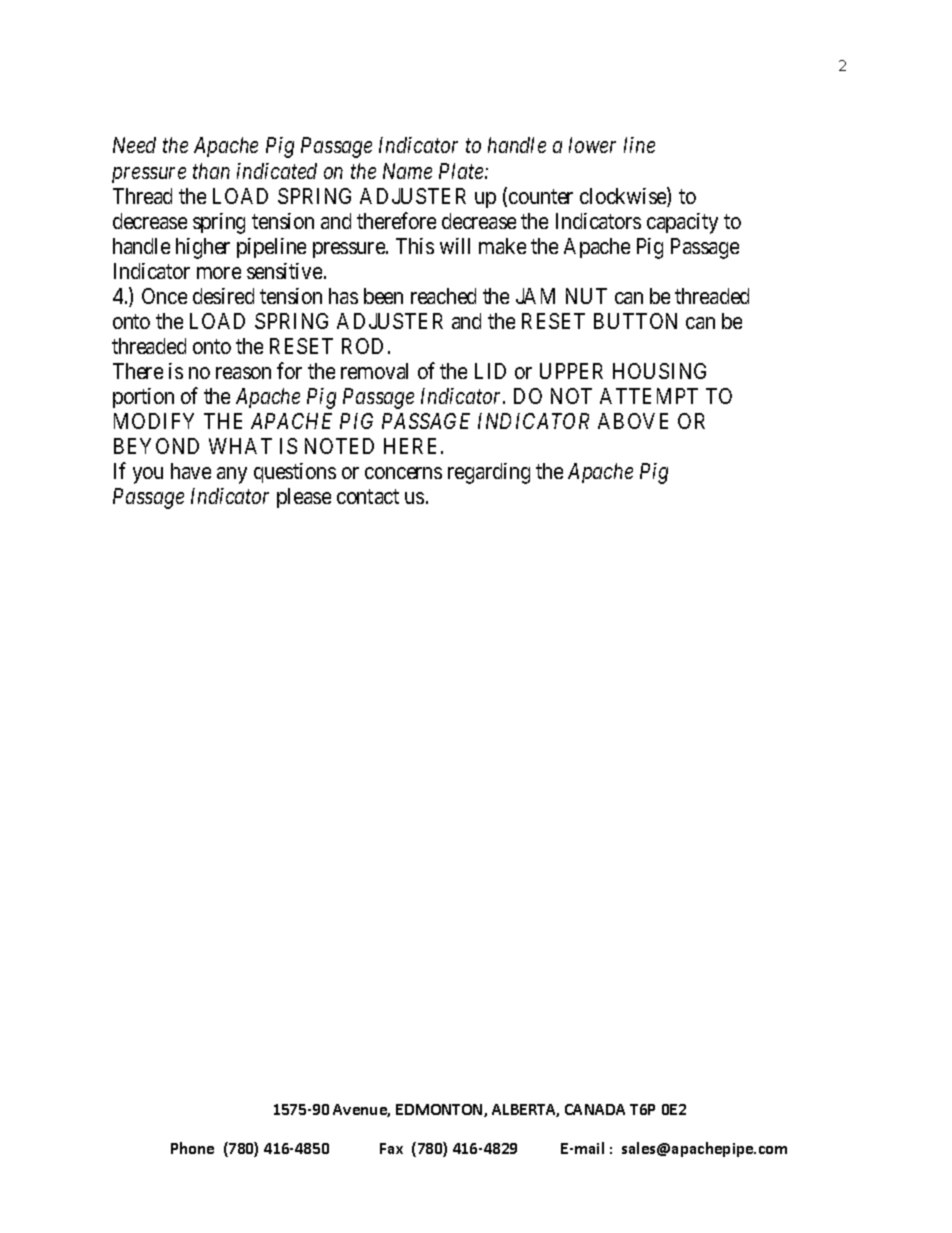  Describe the element at coordinates (633, 421) in the page. I see `ABOVE` at that location.
